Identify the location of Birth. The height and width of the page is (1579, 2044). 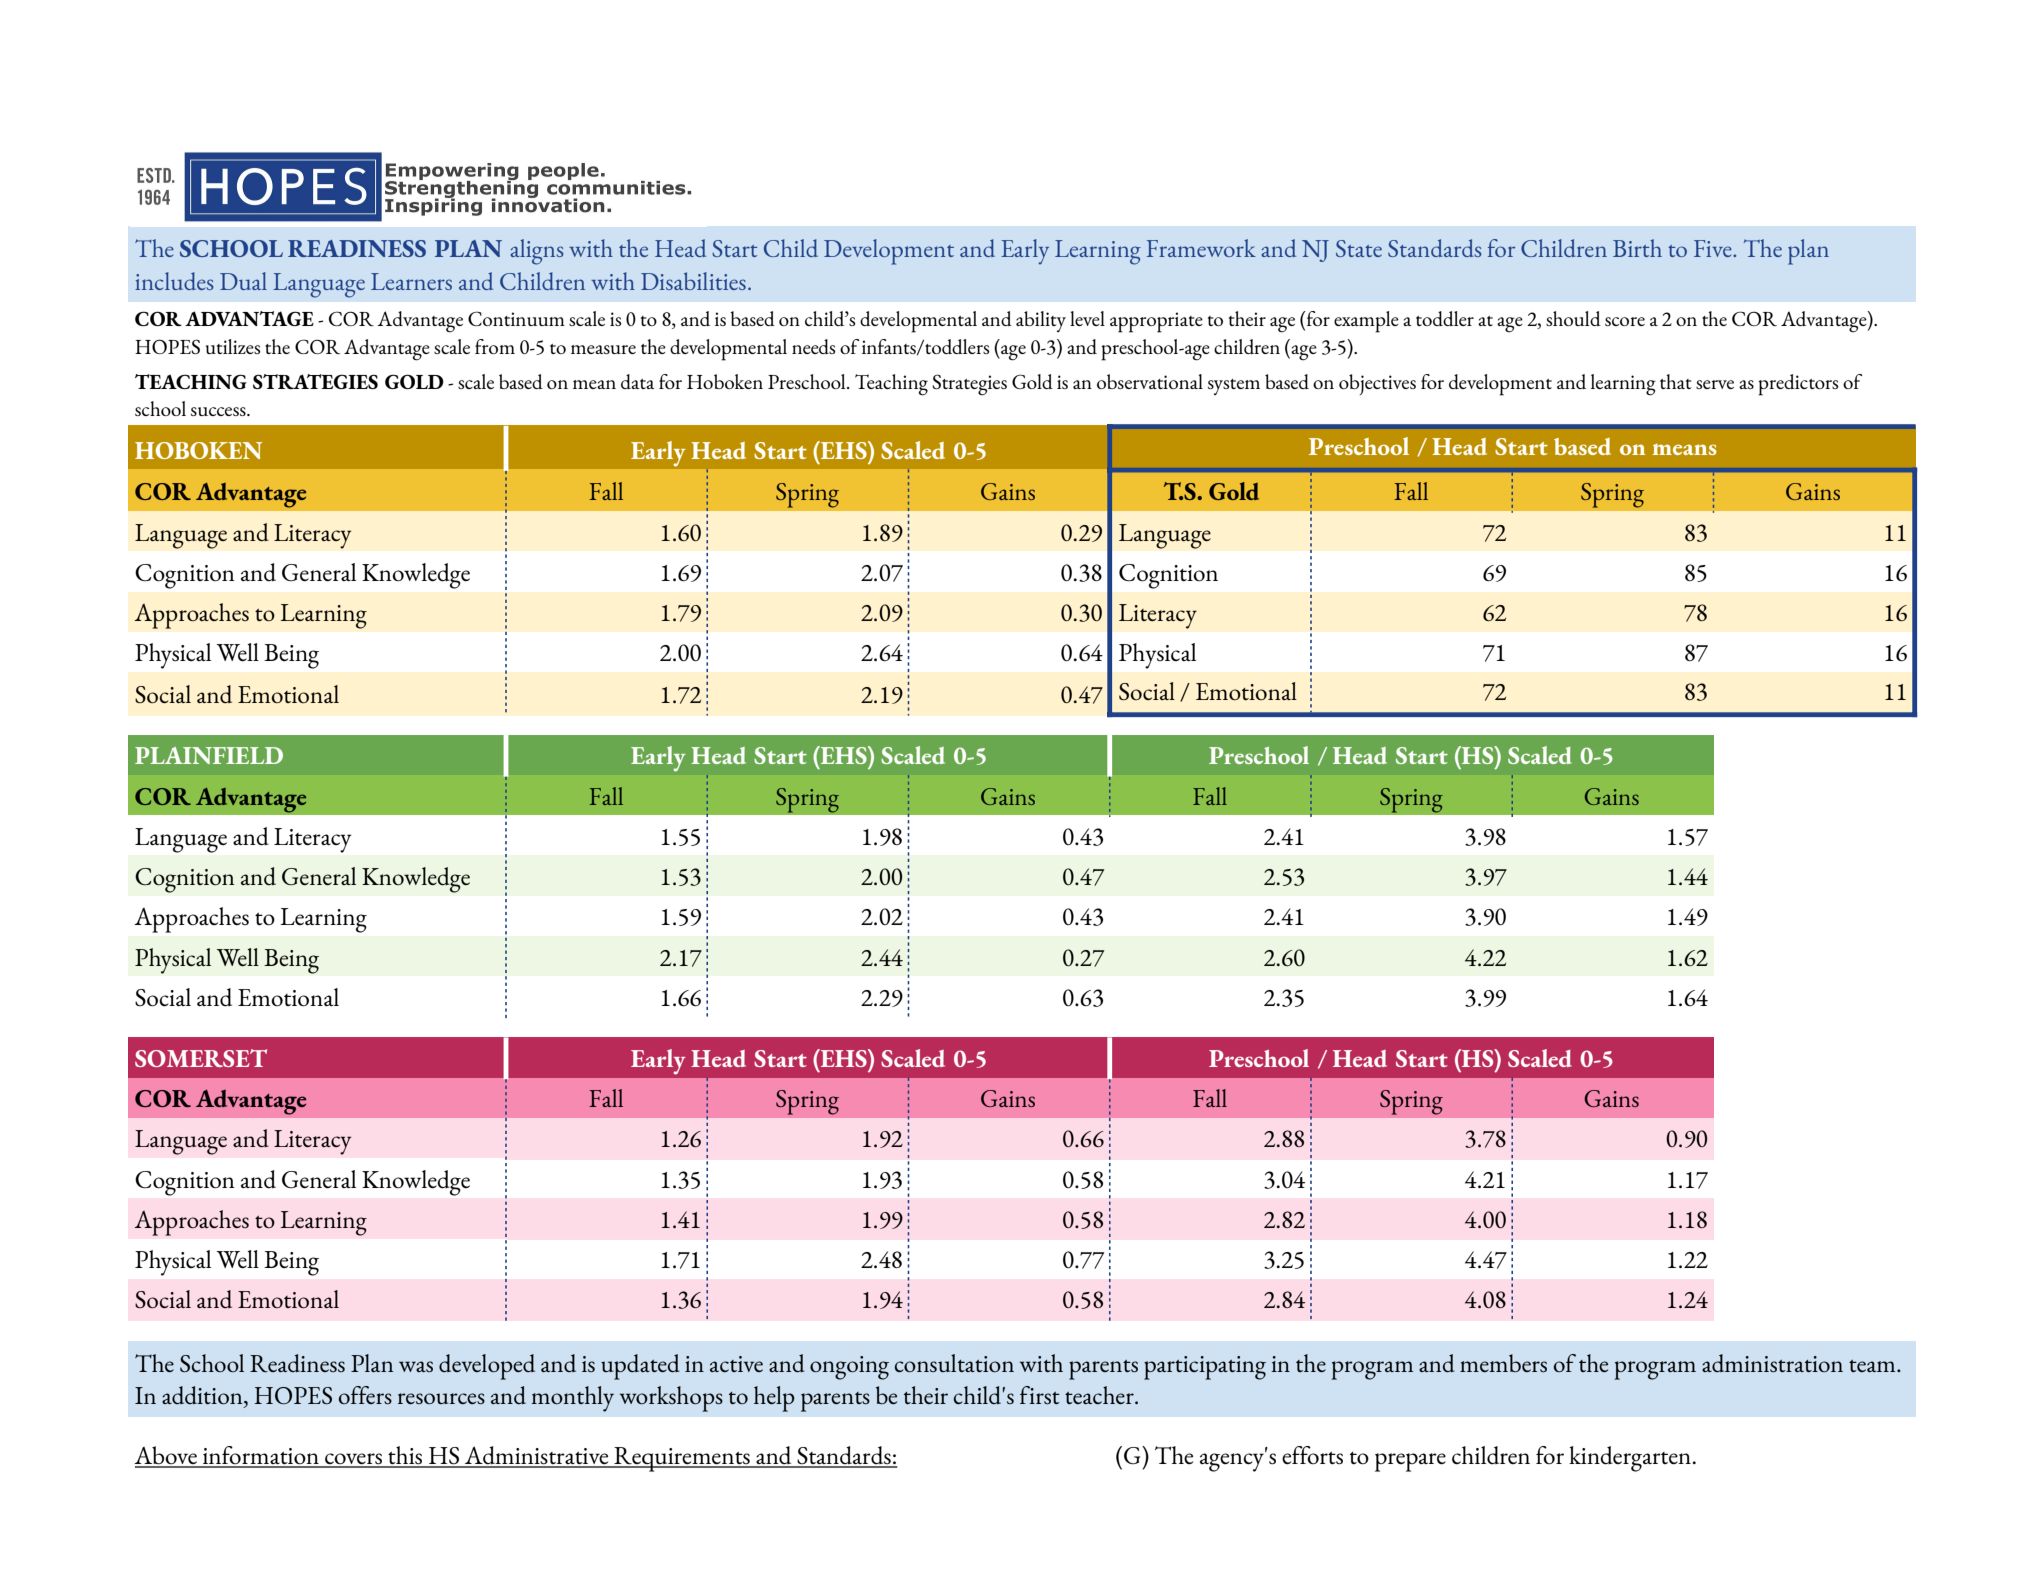
(1637, 248).
